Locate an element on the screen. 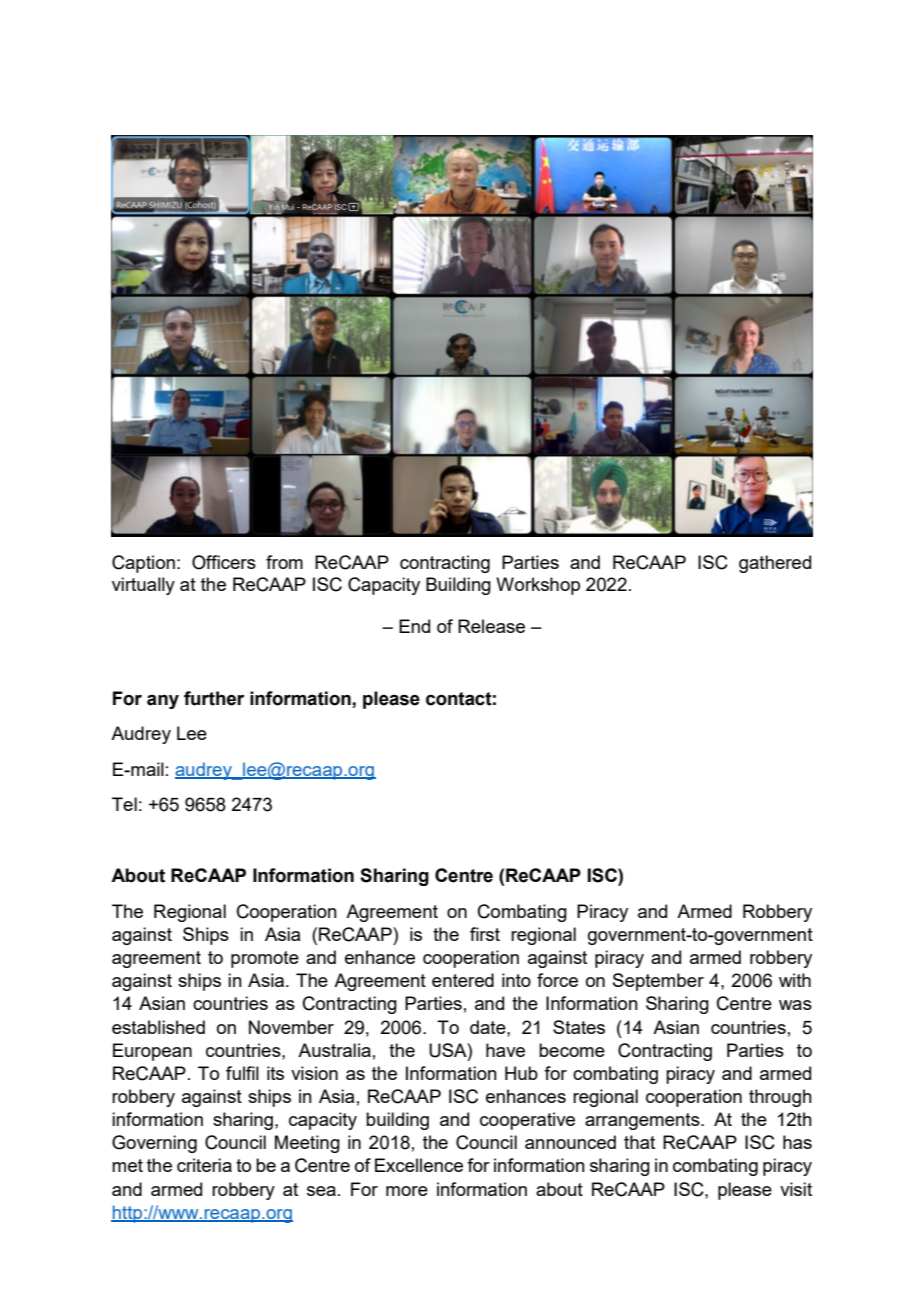  Officers is located at coordinates (224, 562).
